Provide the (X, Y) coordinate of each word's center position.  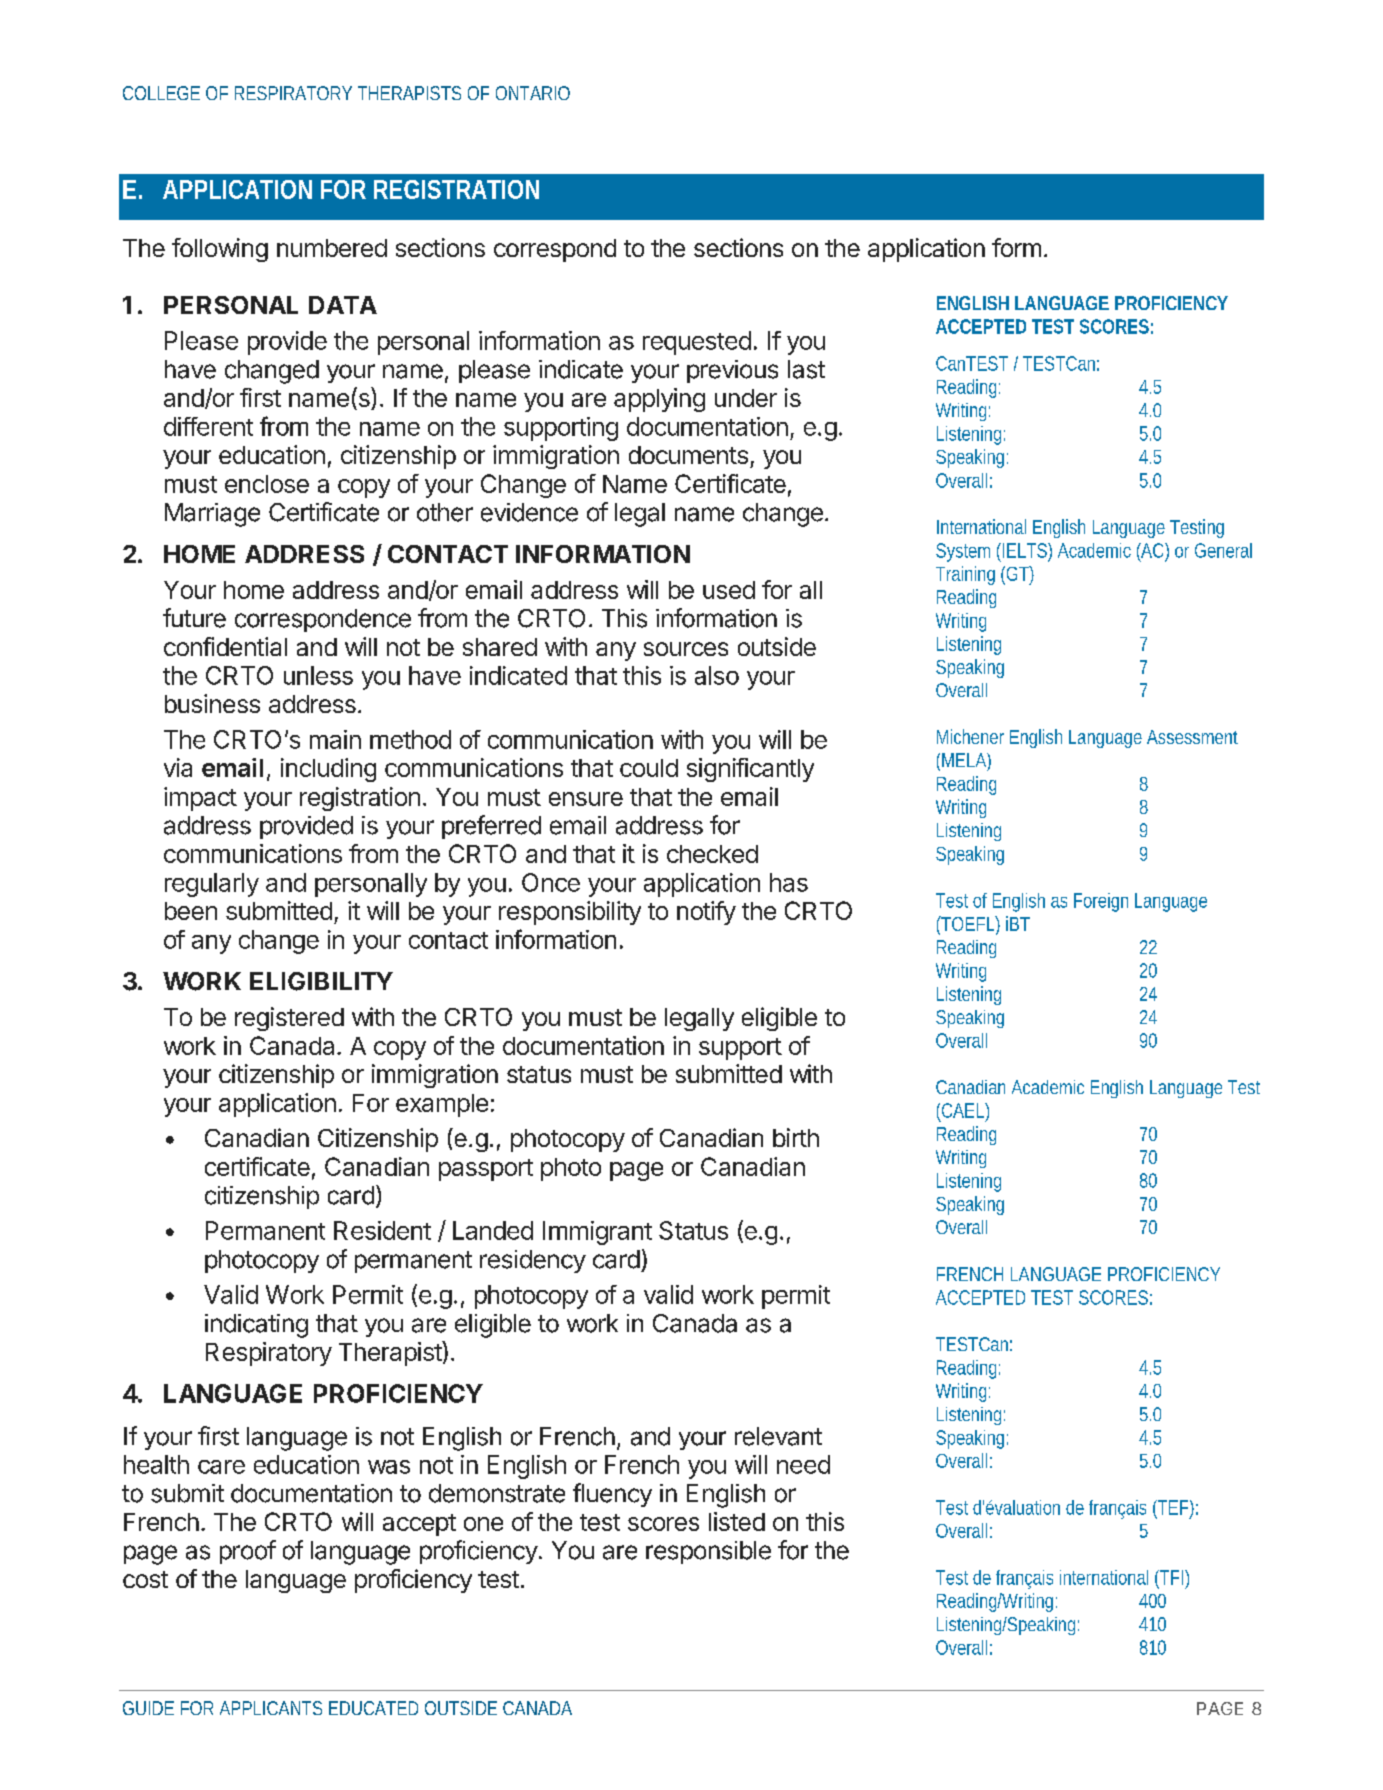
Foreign (1101, 902)
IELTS (1024, 550)
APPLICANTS (271, 1708)
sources (686, 649)
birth (796, 1137)
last (806, 369)
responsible (708, 1552)
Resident (382, 1230)
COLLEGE (161, 93)
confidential (225, 646)
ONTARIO (533, 93)
